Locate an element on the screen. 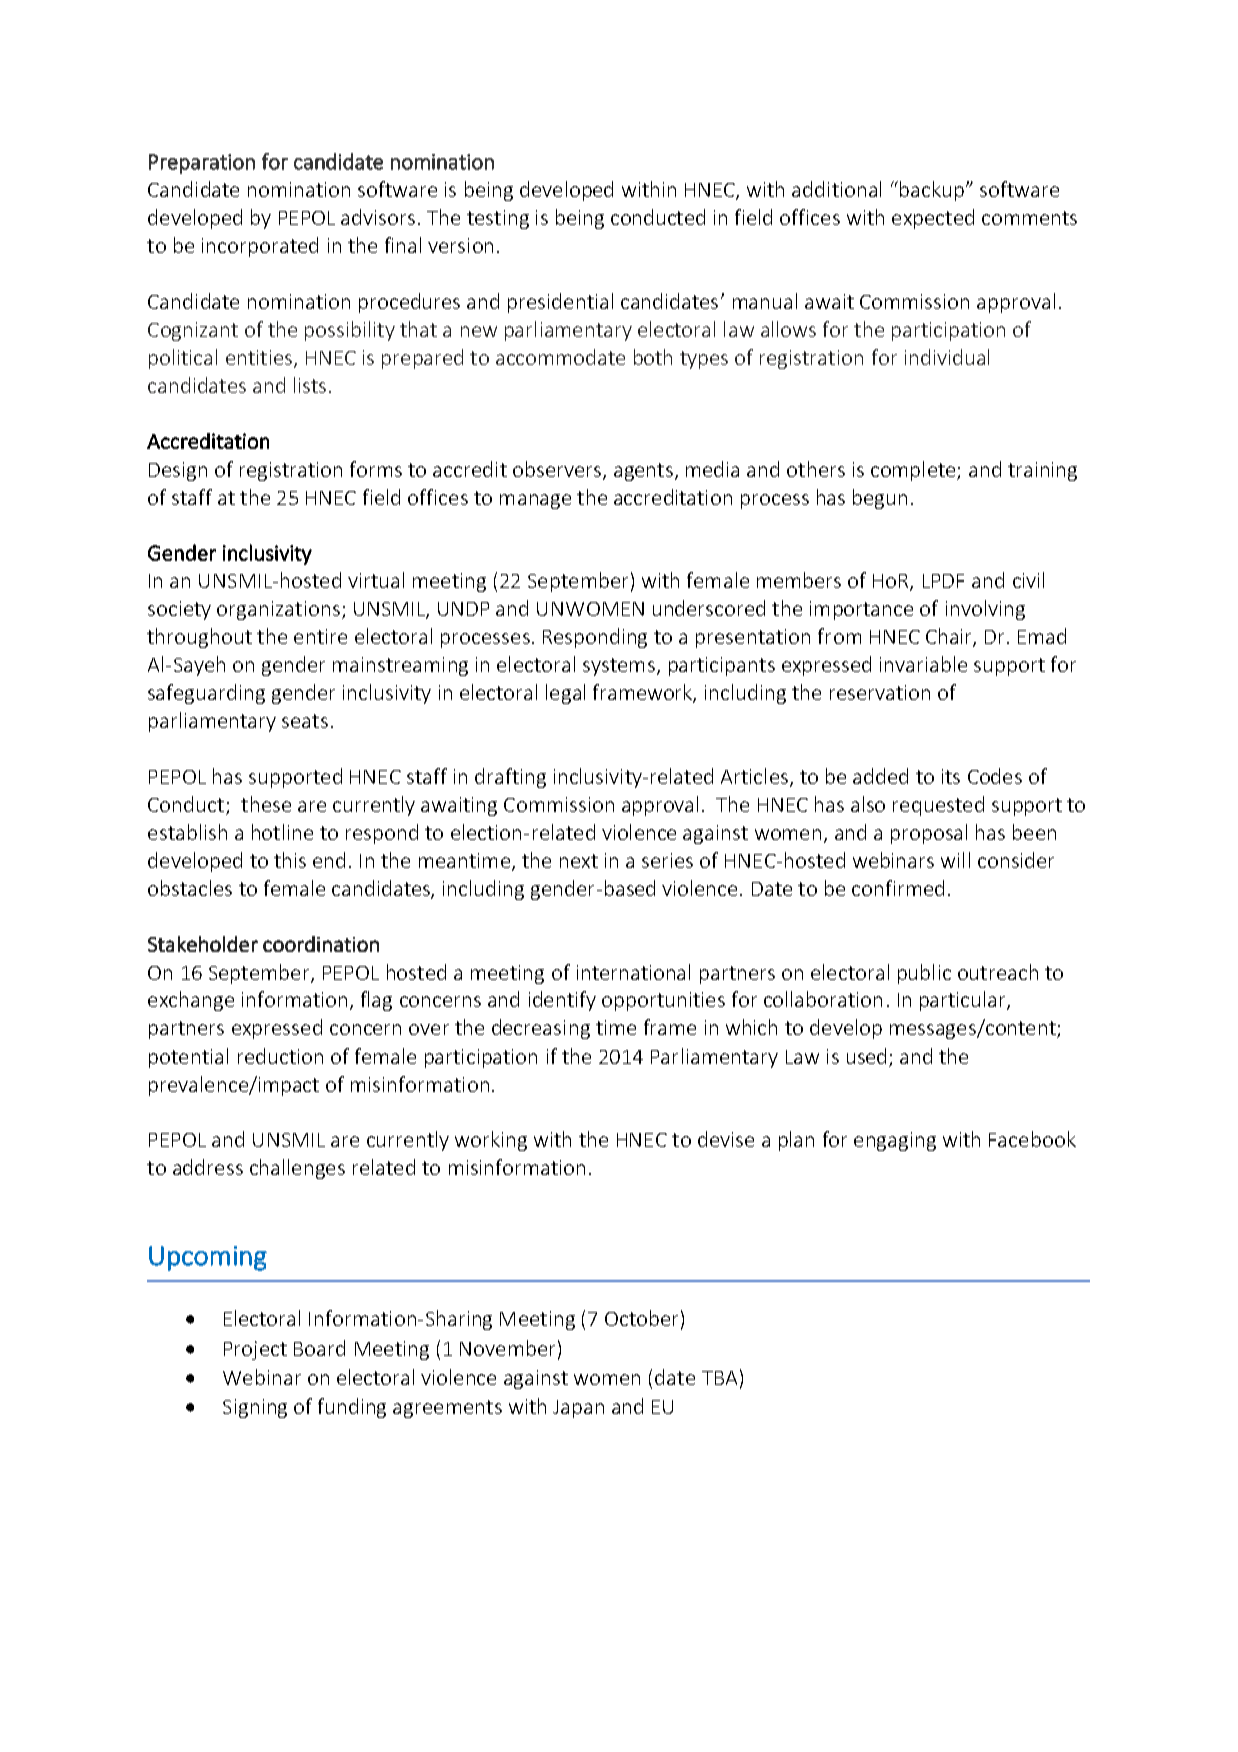 This screenshot has width=1238, height=1752. reduction is located at coordinates (280, 1056).
